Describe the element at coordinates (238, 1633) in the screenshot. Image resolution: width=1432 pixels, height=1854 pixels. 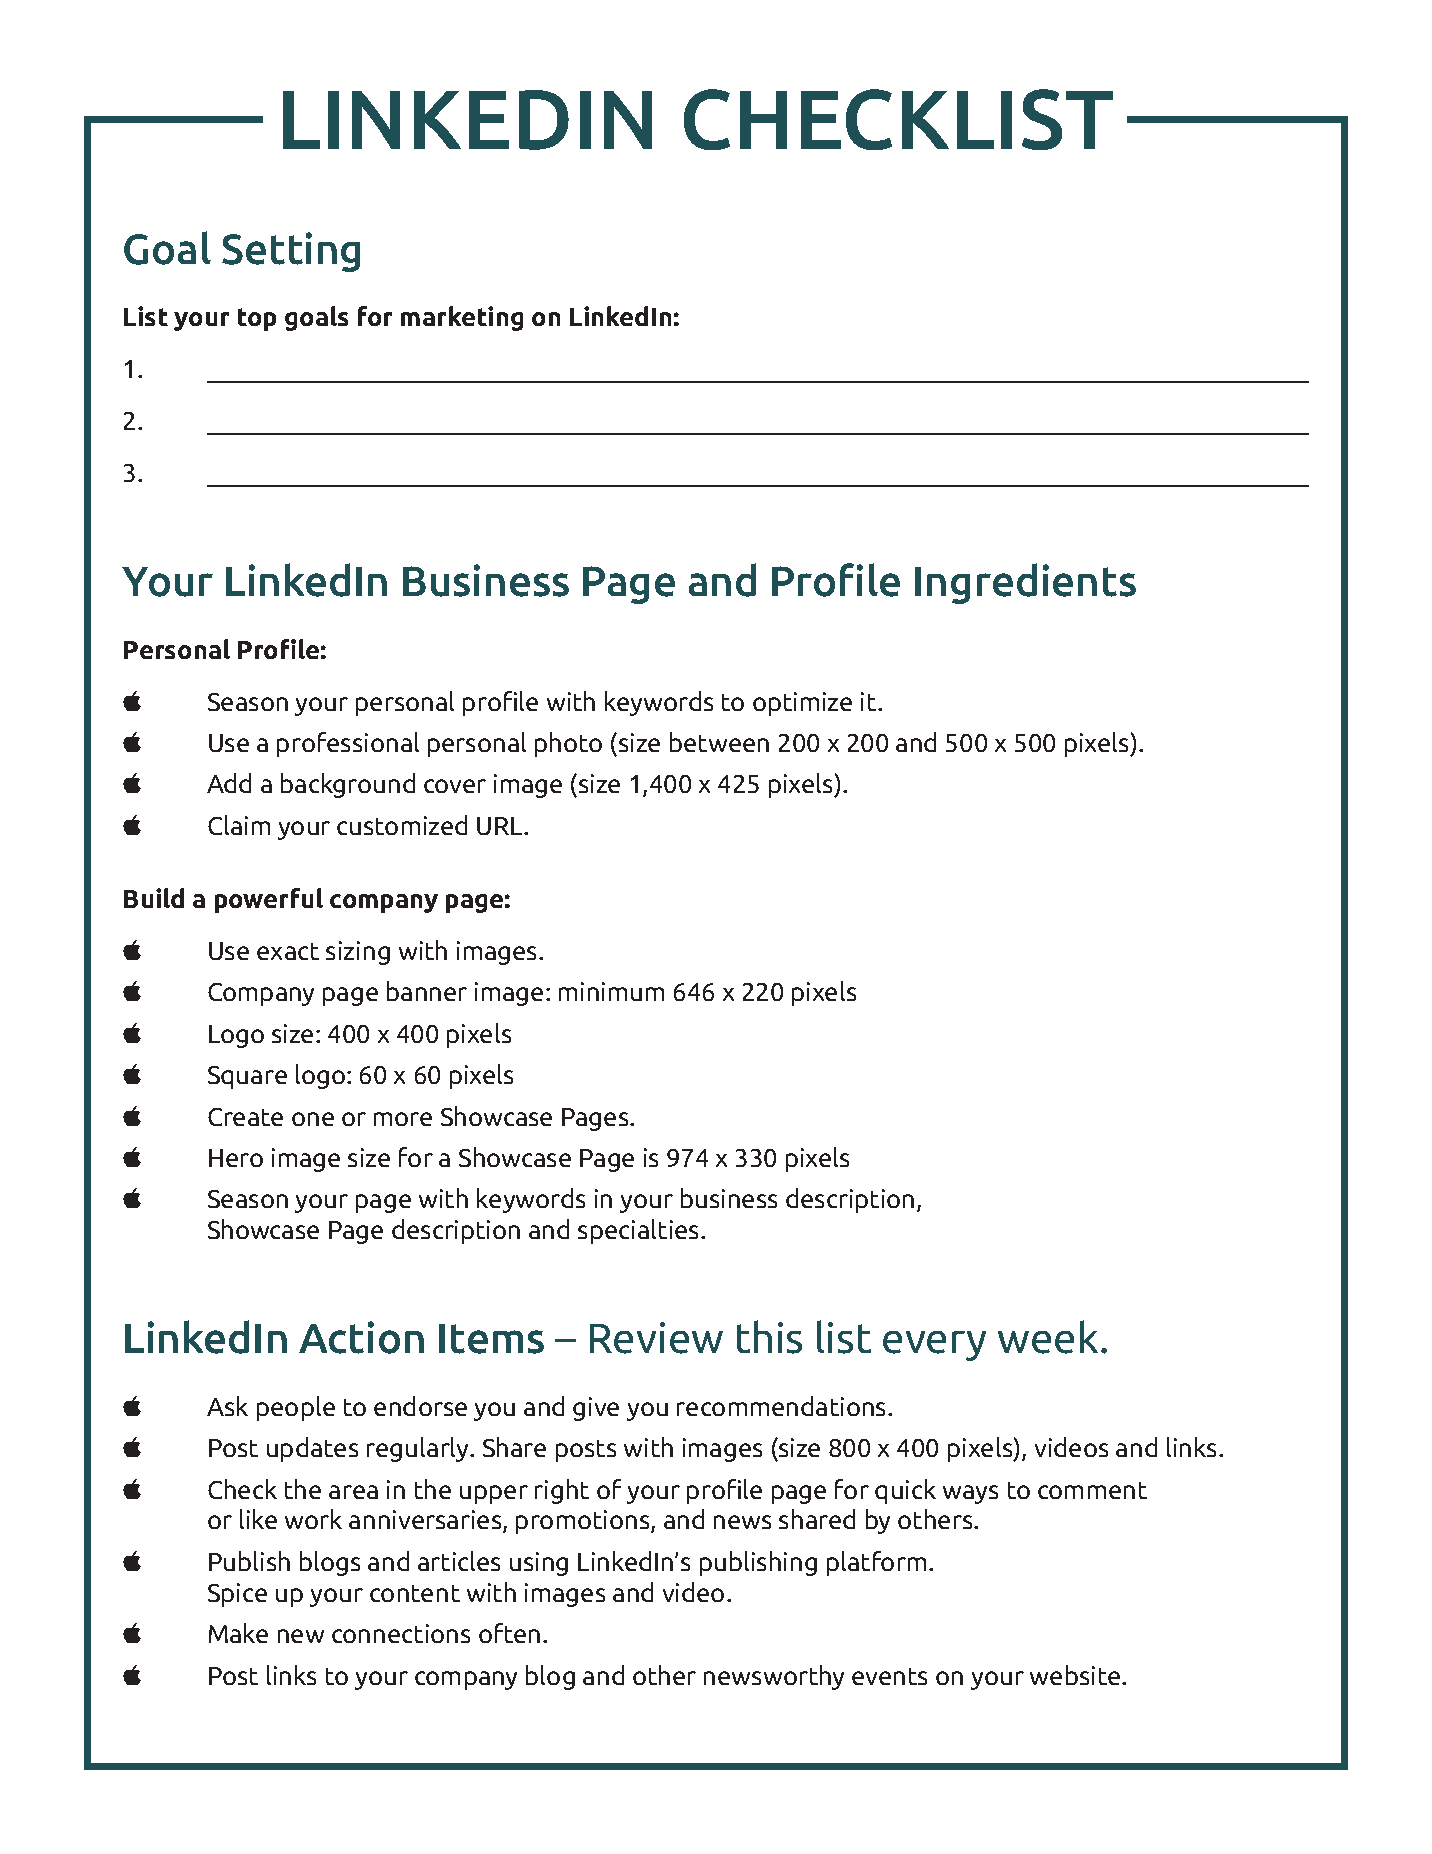
I see `Make` at that location.
